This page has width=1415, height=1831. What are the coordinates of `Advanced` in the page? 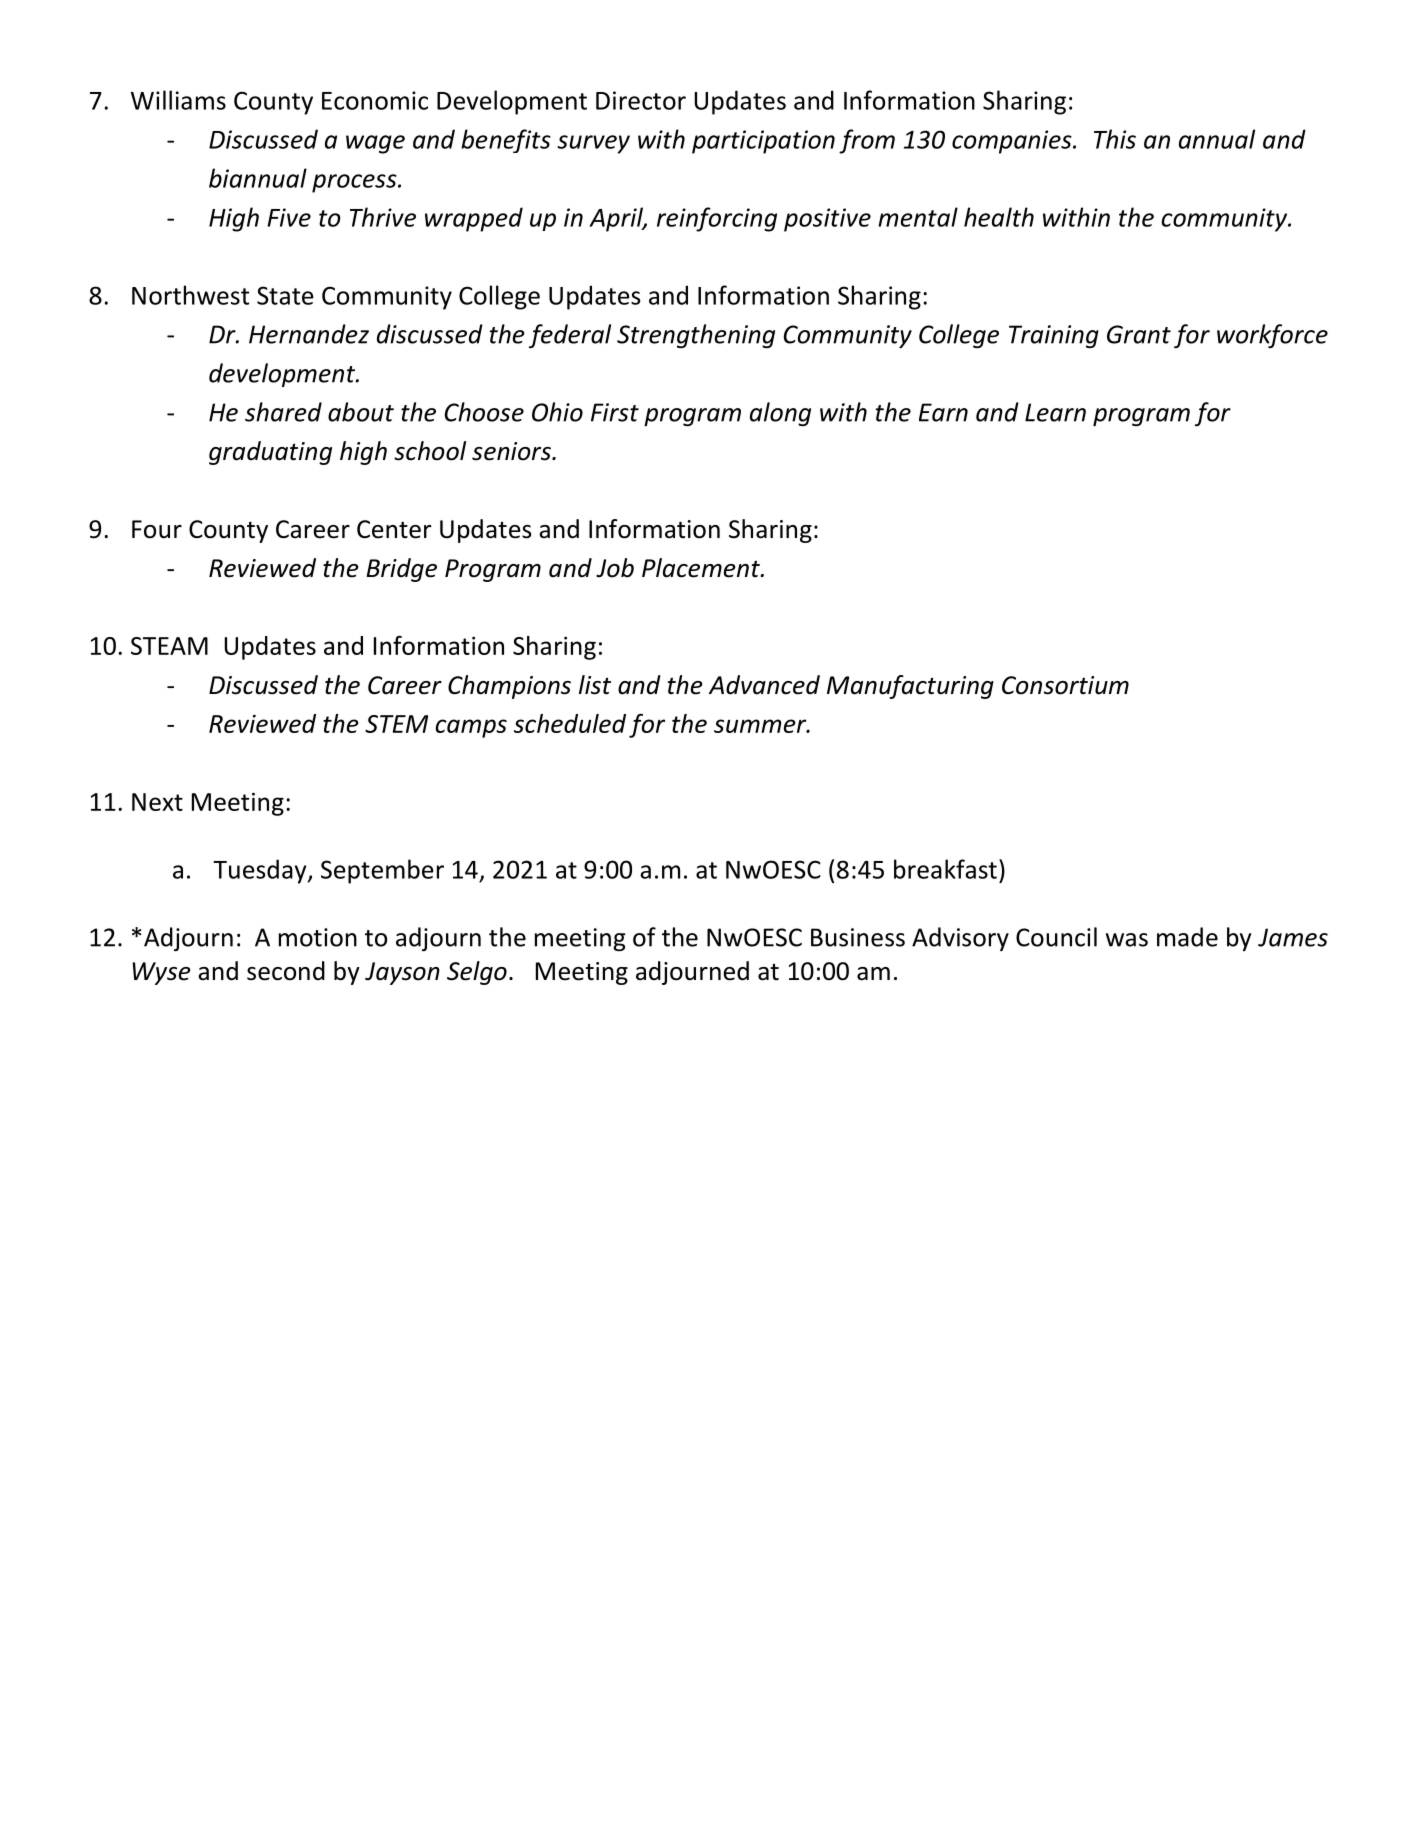 It's located at (764, 685).
